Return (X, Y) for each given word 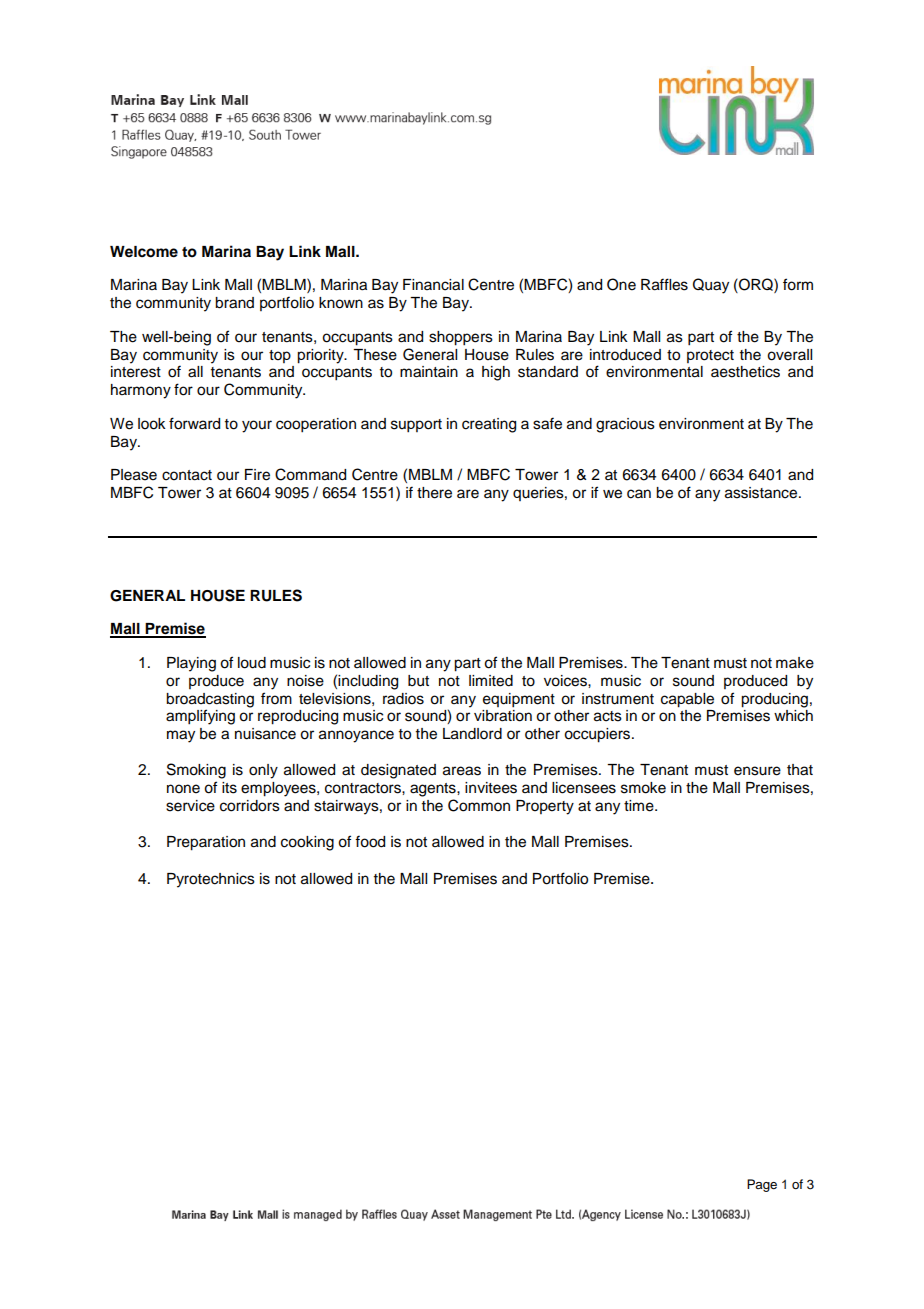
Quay (711, 286)
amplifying (200, 717)
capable (687, 700)
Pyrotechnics (211, 880)
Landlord (472, 734)
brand (234, 303)
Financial (433, 285)
